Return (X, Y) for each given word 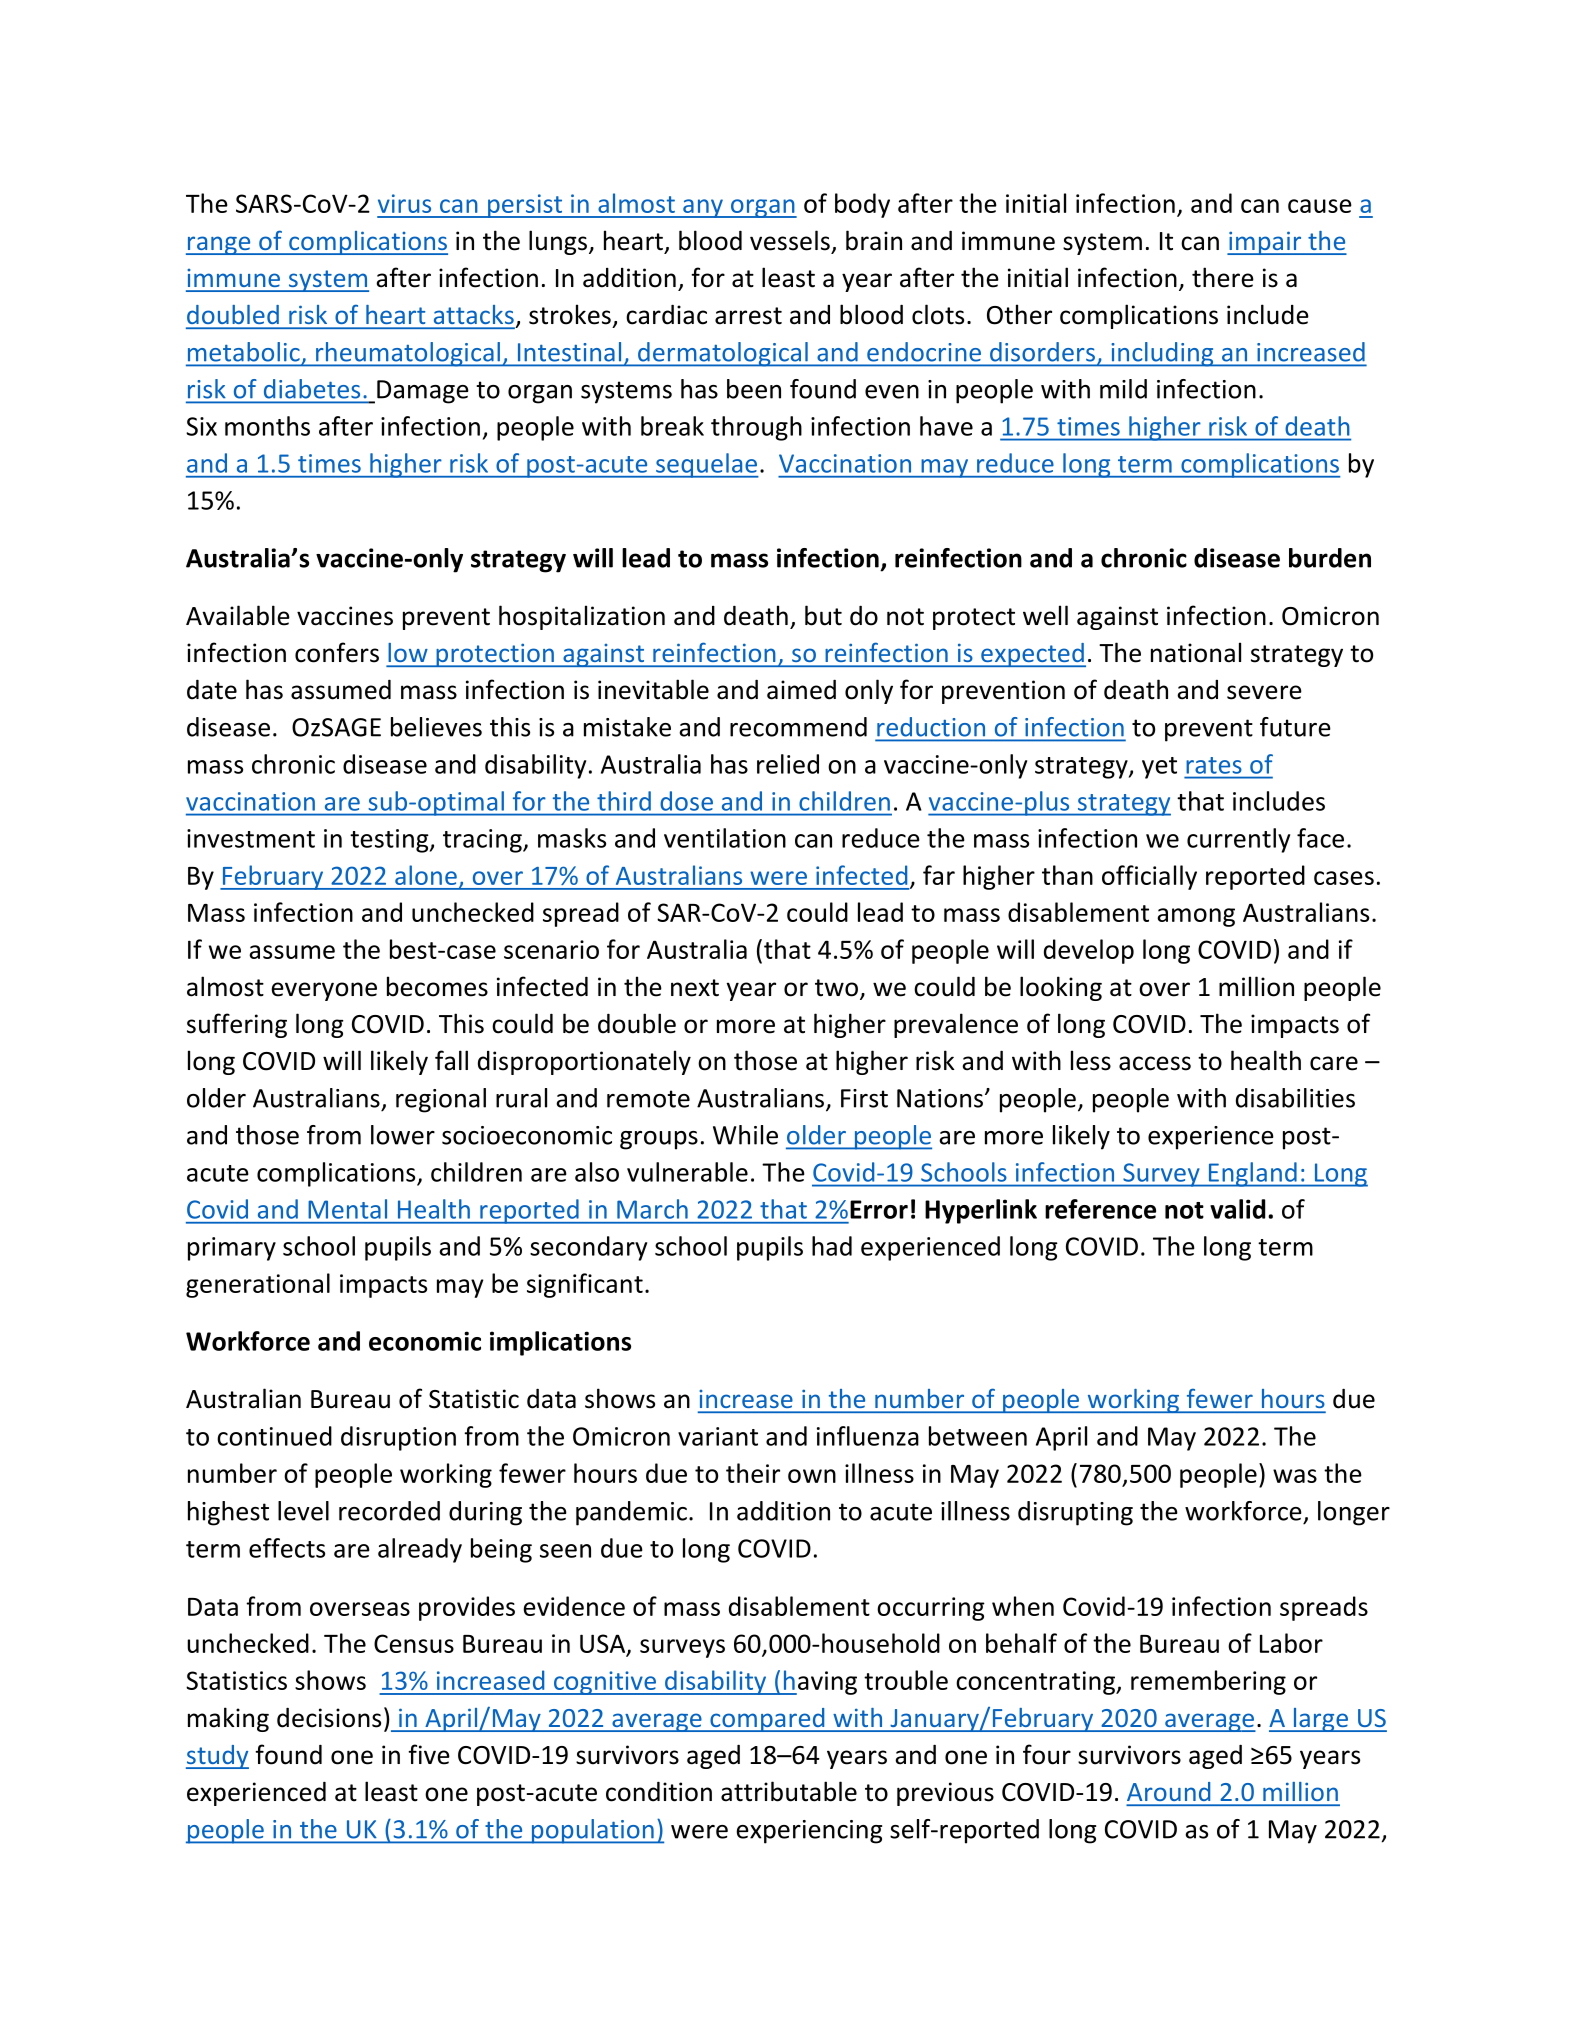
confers (337, 652)
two (836, 988)
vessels (790, 240)
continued (274, 1436)
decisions (329, 1717)
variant (718, 1436)
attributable (789, 1791)
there (1223, 277)
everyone (324, 991)
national (1196, 652)
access (1155, 1063)
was (1295, 1476)
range (219, 245)
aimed (801, 689)
